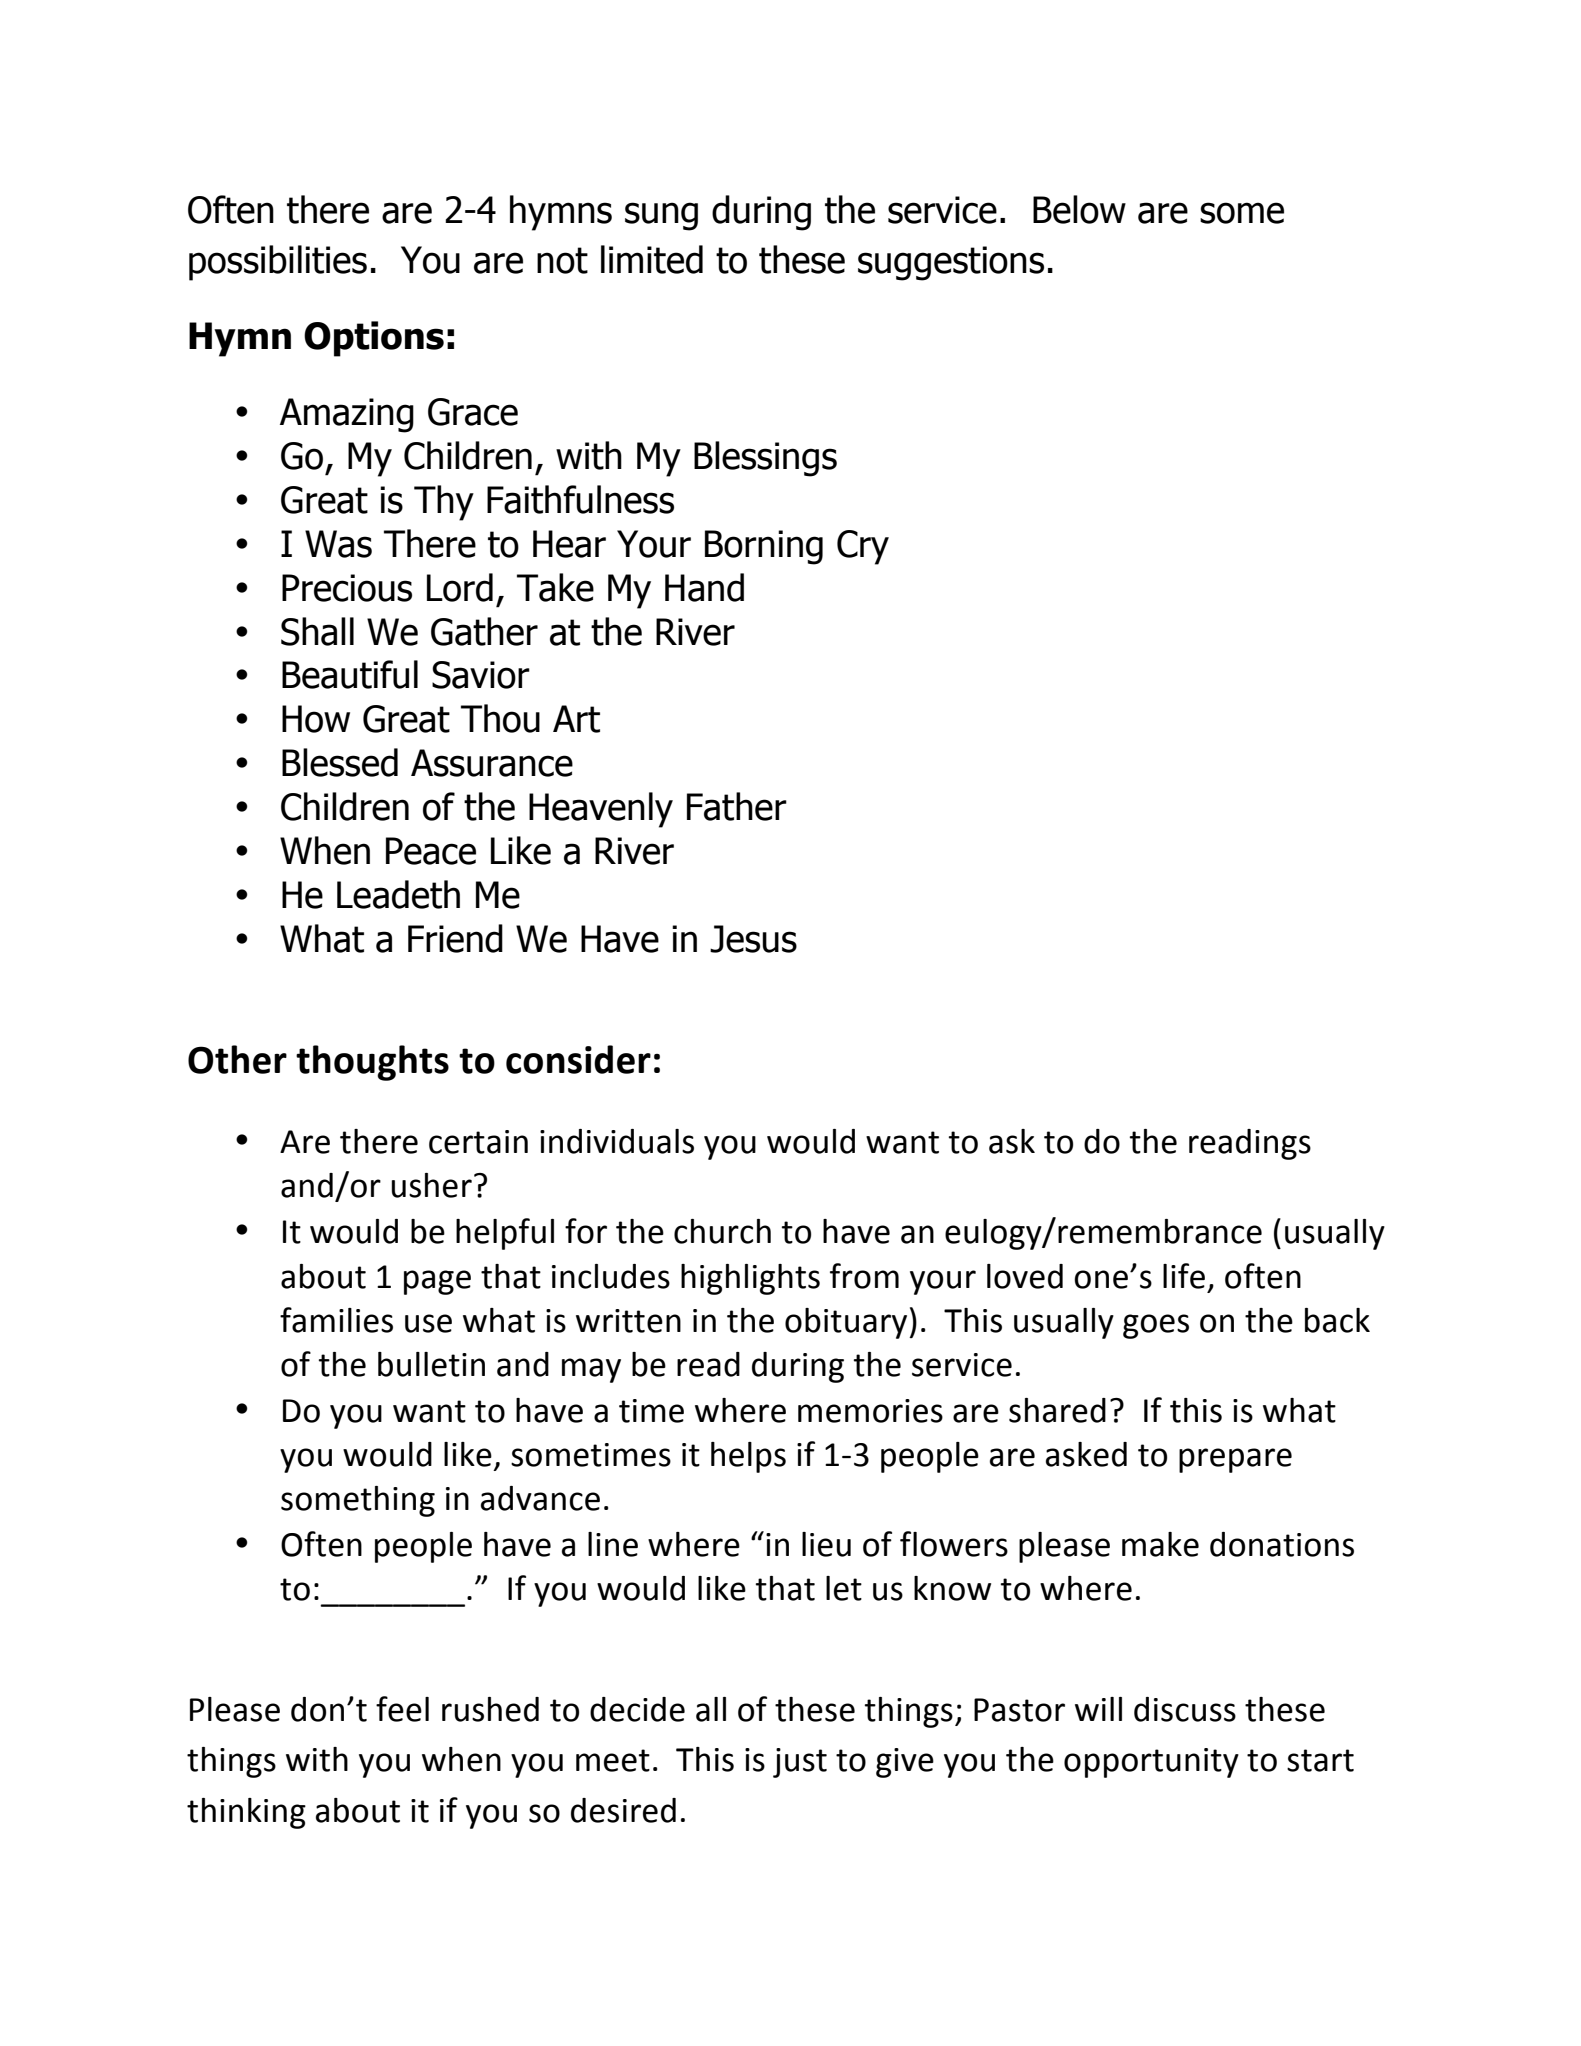  I want to click on life, so click(1184, 1276).
